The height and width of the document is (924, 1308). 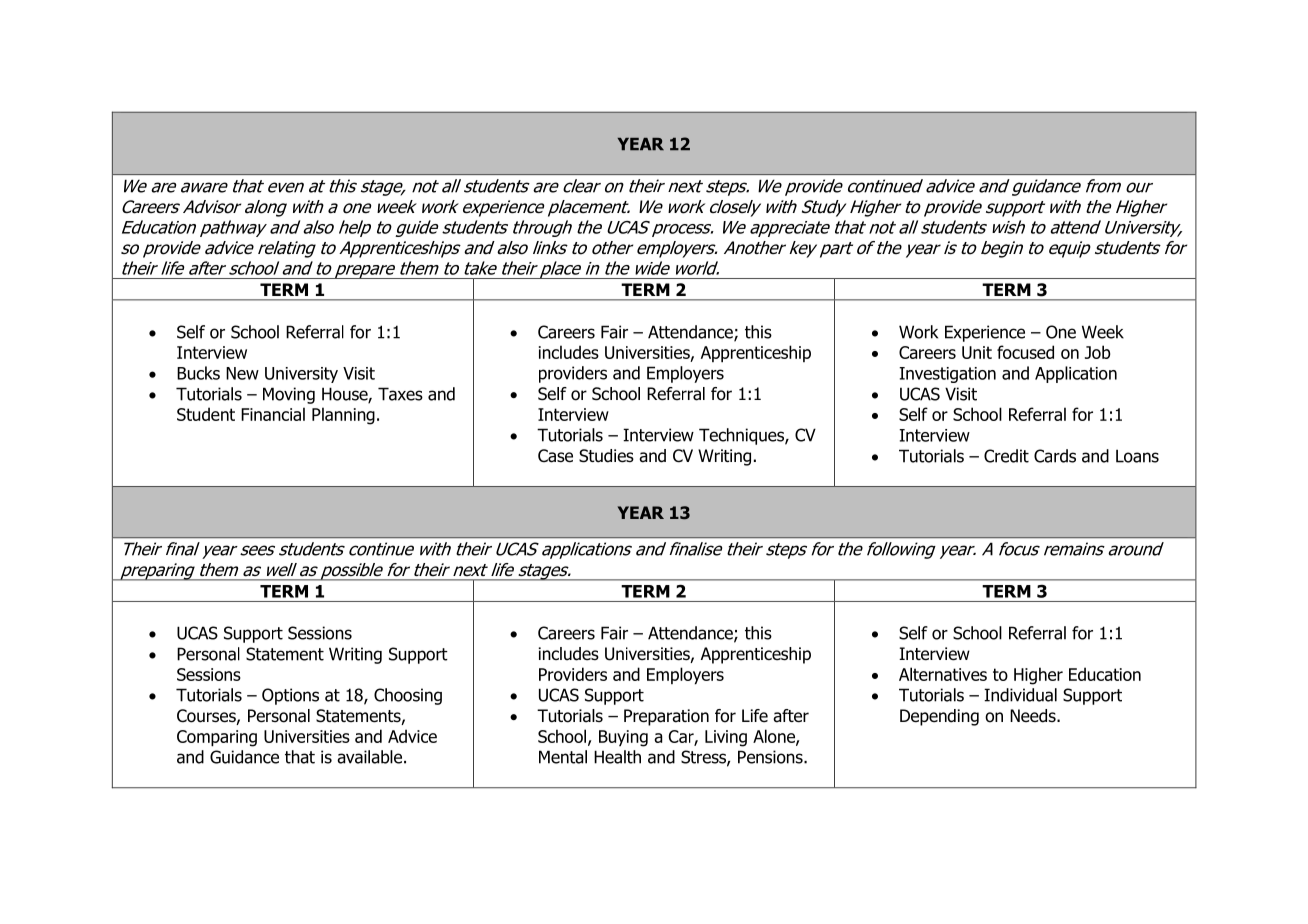 I want to click on New, so click(x=242, y=373).
